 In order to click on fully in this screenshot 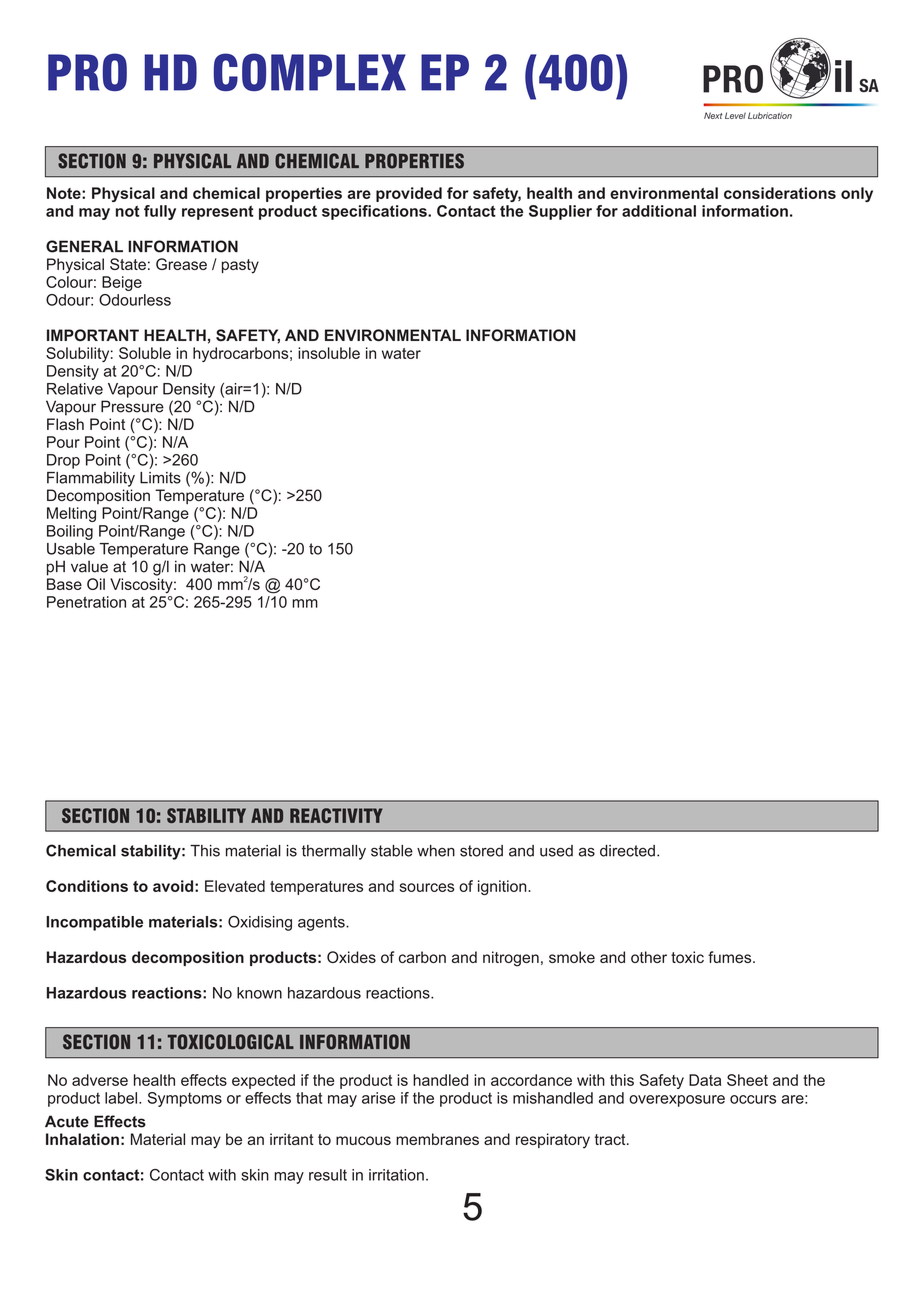, I will do `click(160, 212)`.
